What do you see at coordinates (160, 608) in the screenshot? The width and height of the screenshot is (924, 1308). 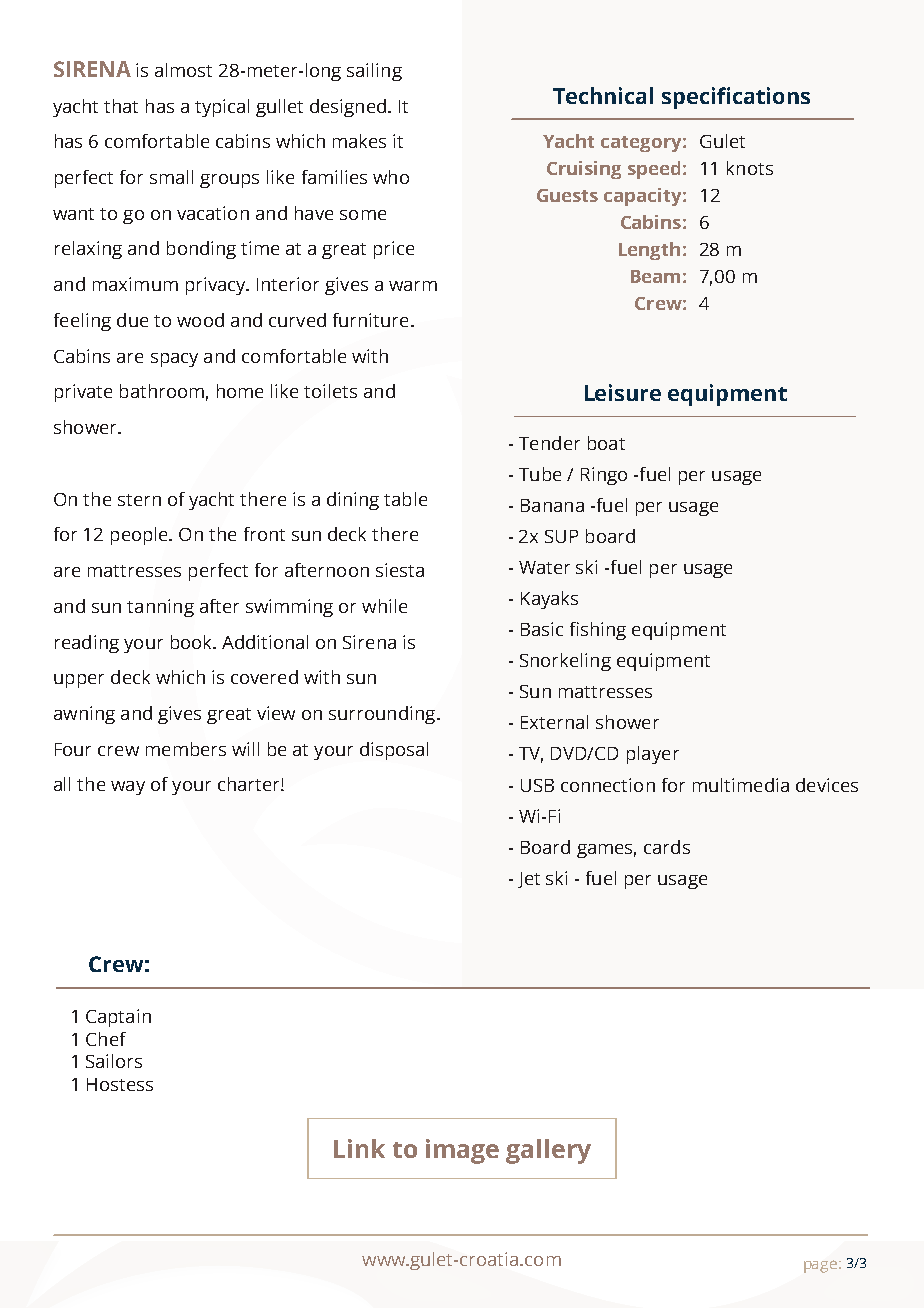 I see `tanning` at bounding box center [160, 608].
